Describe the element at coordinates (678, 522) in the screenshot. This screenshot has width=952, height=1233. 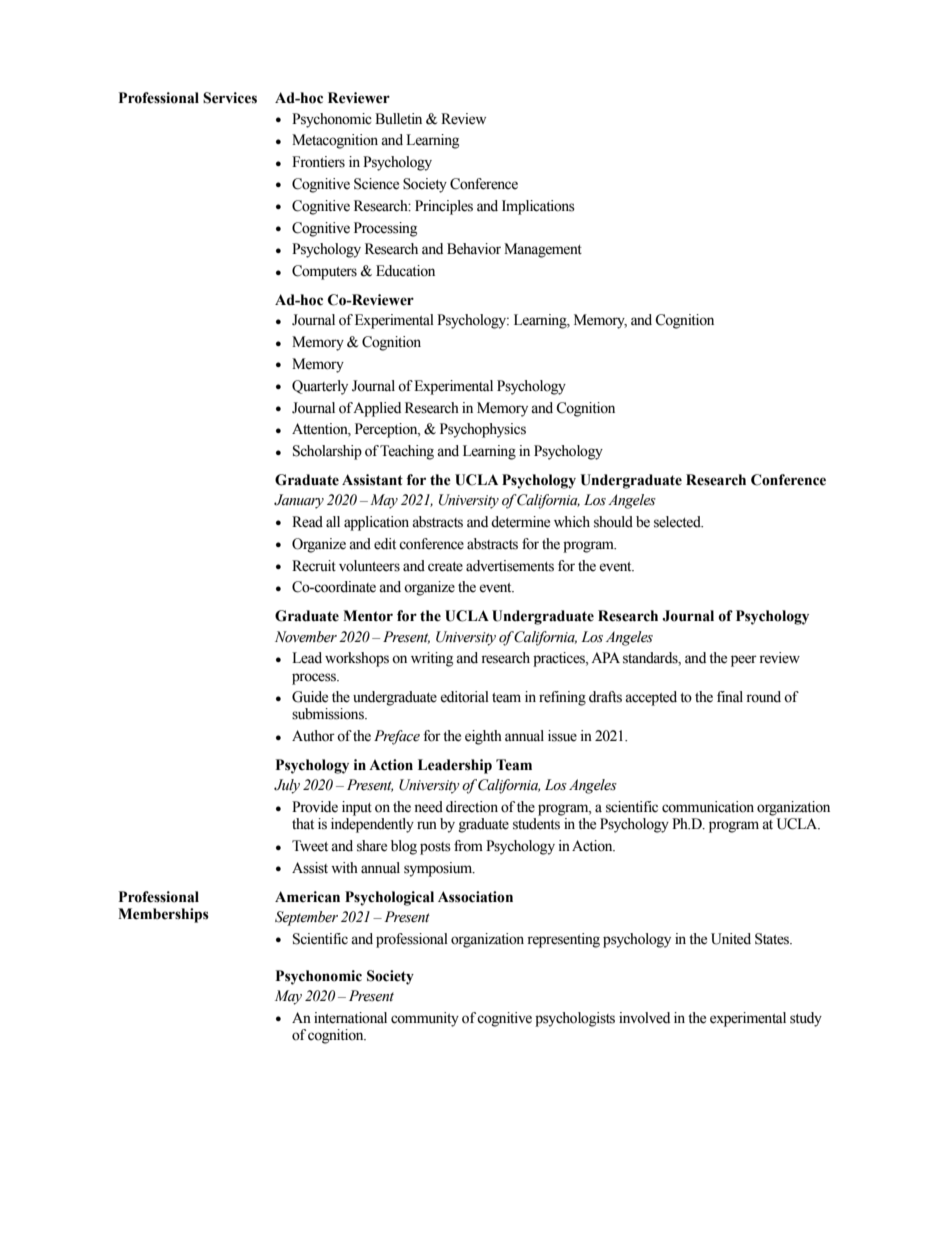
I see `selected` at that location.
